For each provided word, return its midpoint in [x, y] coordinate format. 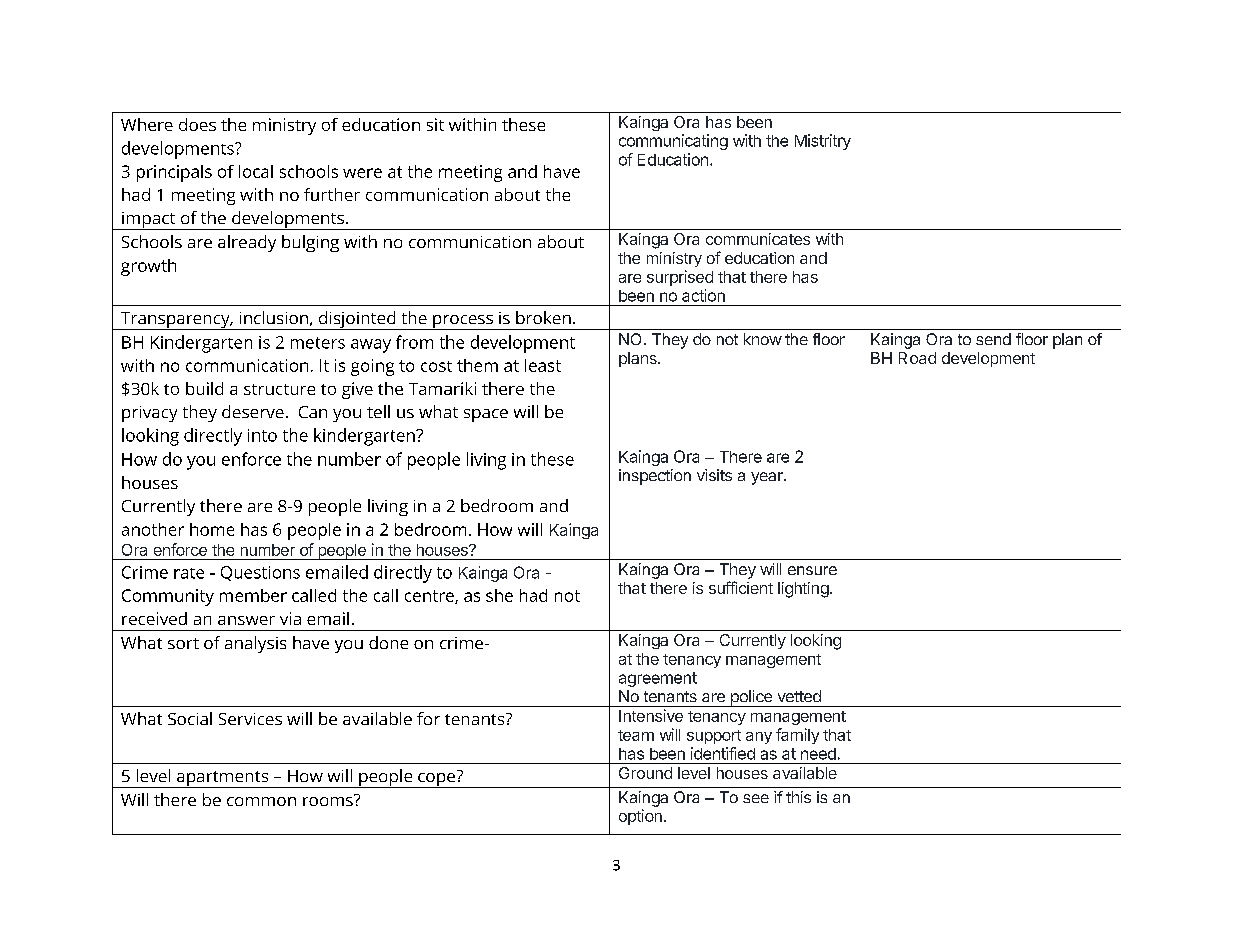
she [499, 595]
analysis [255, 644]
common [261, 801]
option [640, 817]
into [262, 435]
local [256, 171]
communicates [758, 239]
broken [543, 317]
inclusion [274, 317]
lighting [803, 590]
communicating [673, 142]
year [768, 478]
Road [917, 358]
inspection [655, 477]
